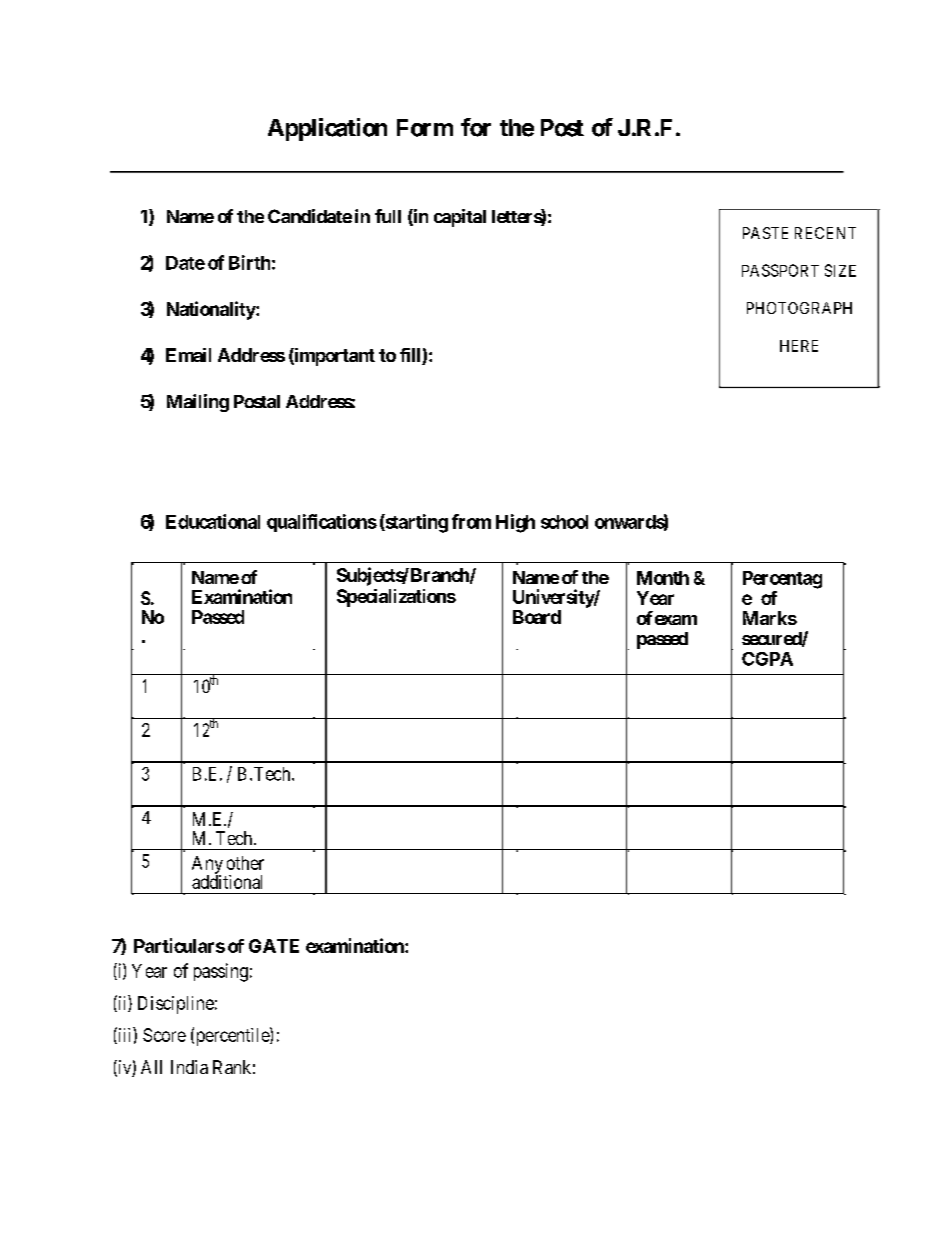 The width and height of the document is (952, 1233). Describe the element at coordinates (425, 128) in the document. I see `Form` at that location.
